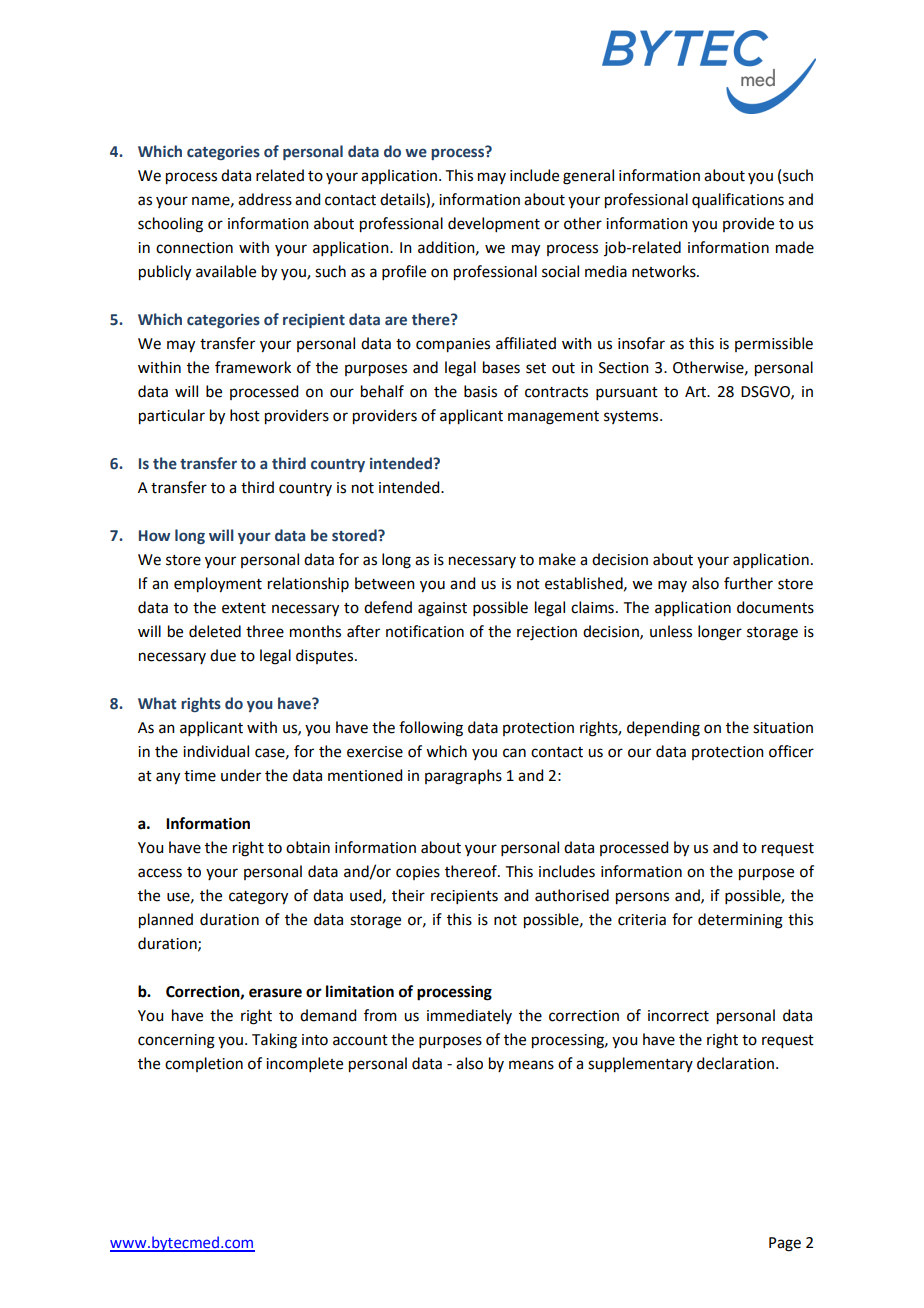 This document has height=1308, width=924. What do you see at coordinates (494, 224) in the document?
I see `development` at bounding box center [494, 224].
